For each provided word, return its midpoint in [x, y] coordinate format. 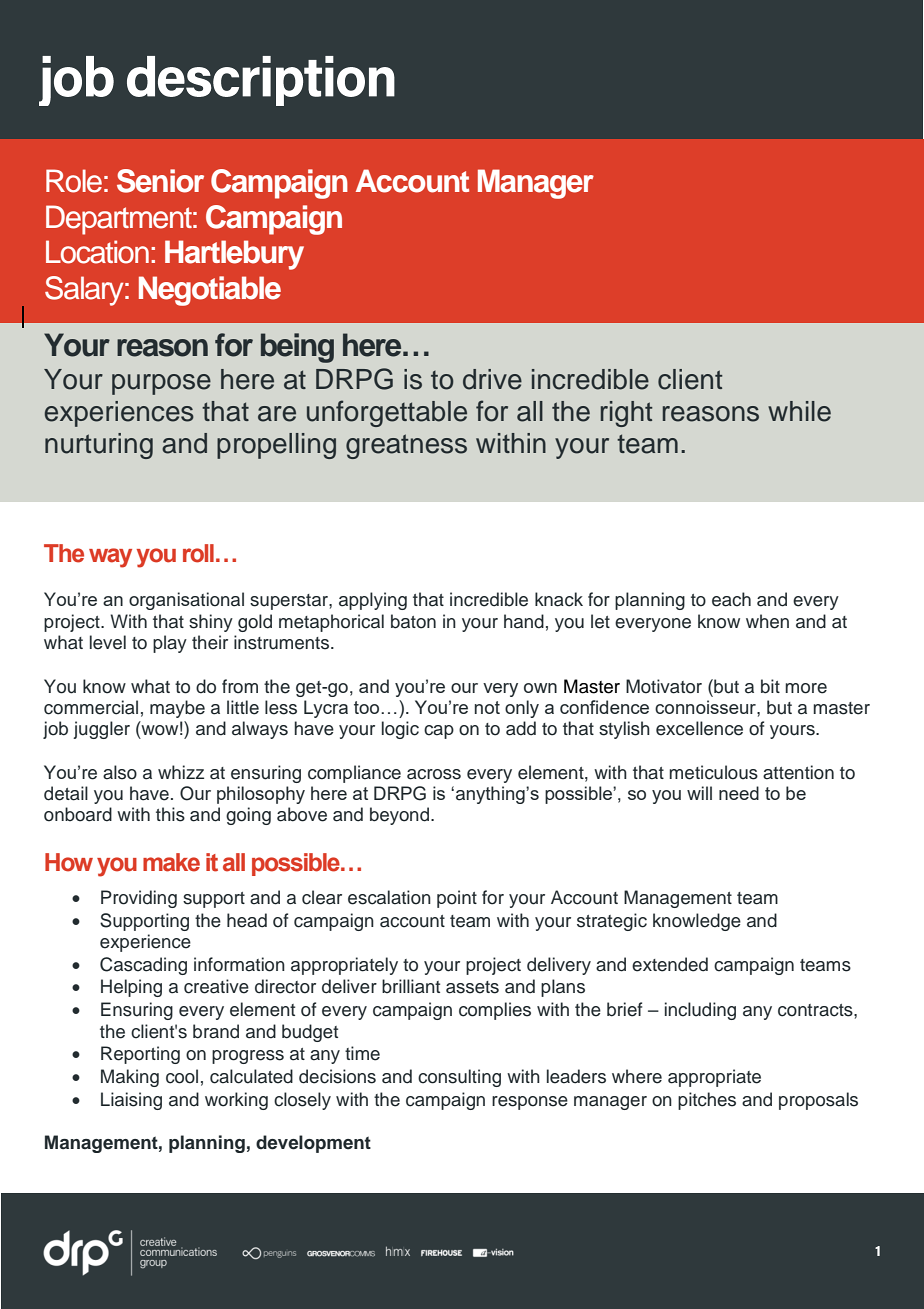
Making [130, 1078]
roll [198, 553]
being [297, 348]
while [799, 411]
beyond [401, 816]
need [739, 793]
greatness [406, 446]
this [170, 814]
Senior [160, 181]
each [731, 599]
